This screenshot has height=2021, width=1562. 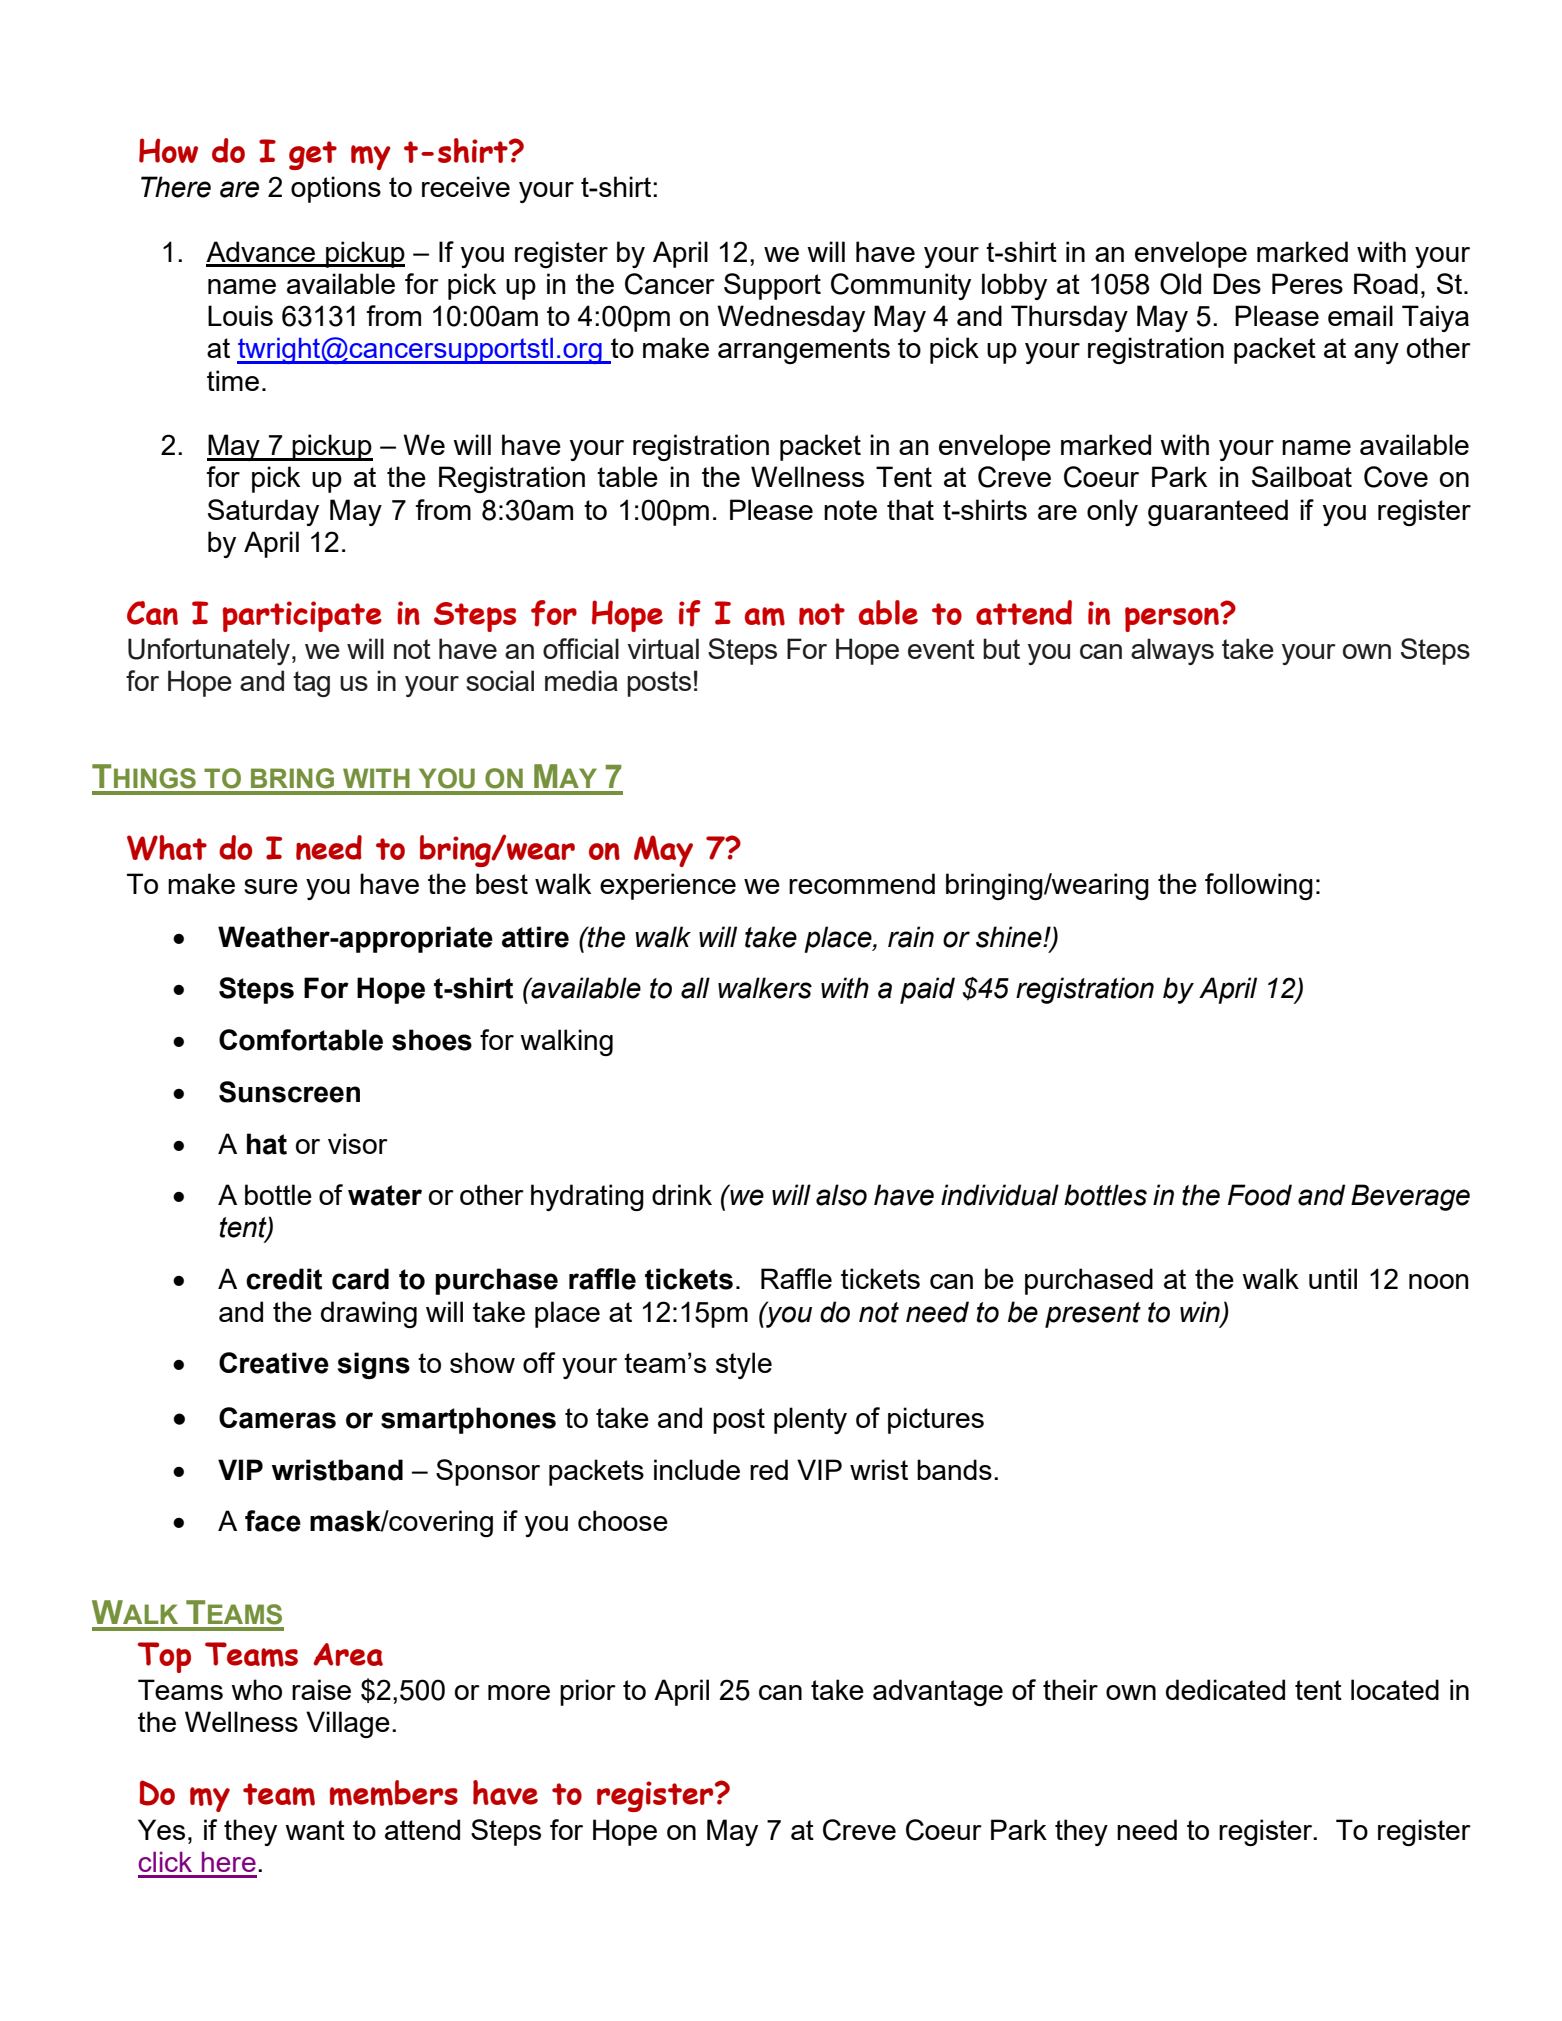 What do you see at coordinates (938, 1692) in the screenshot?
I see `advantage` at bounding box center [938, 1692].
